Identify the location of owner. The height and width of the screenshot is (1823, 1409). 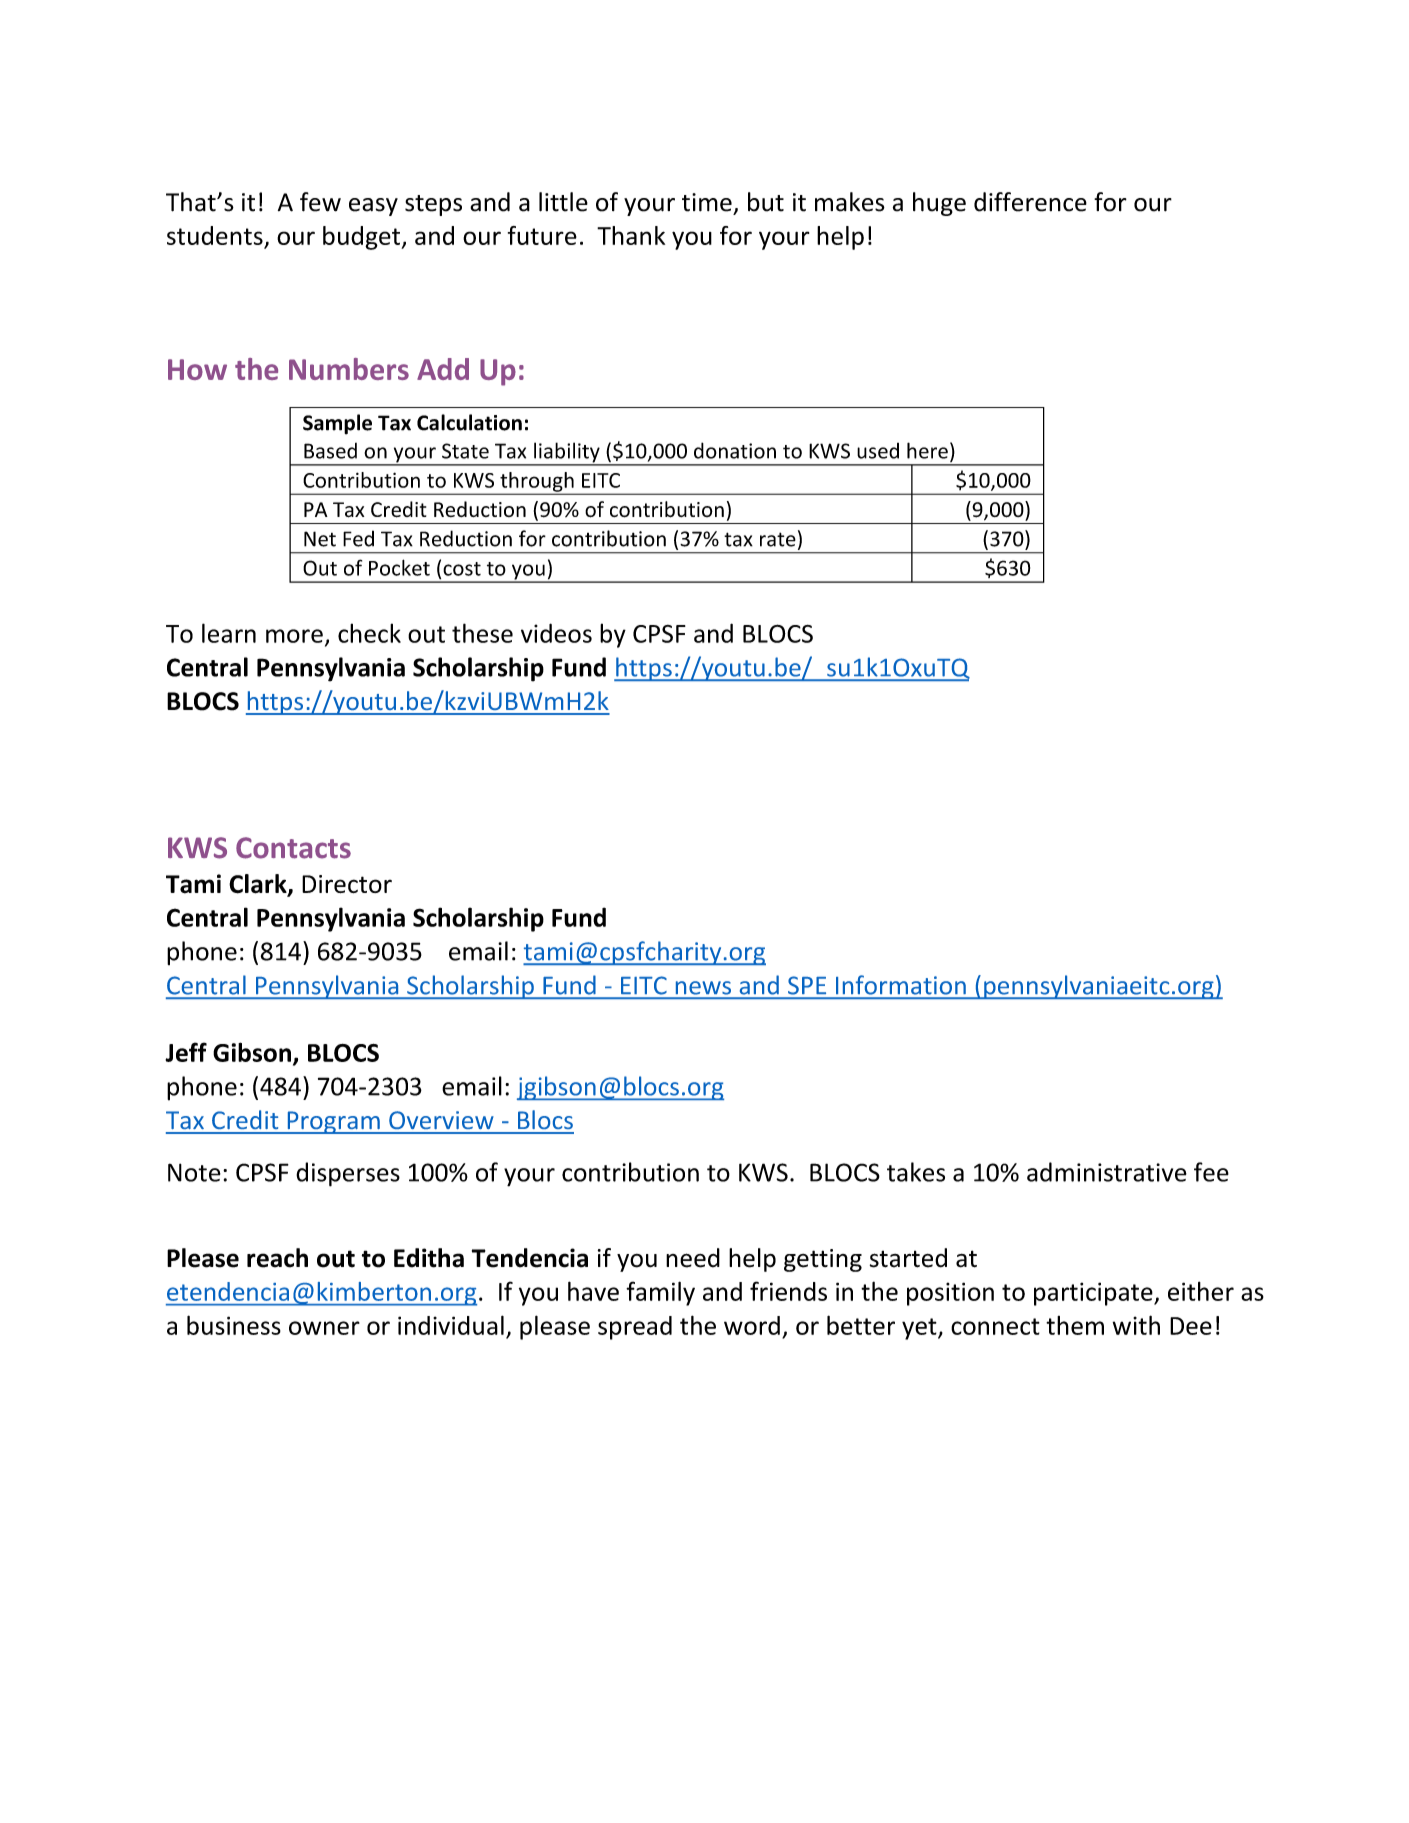
(324, 1328).
